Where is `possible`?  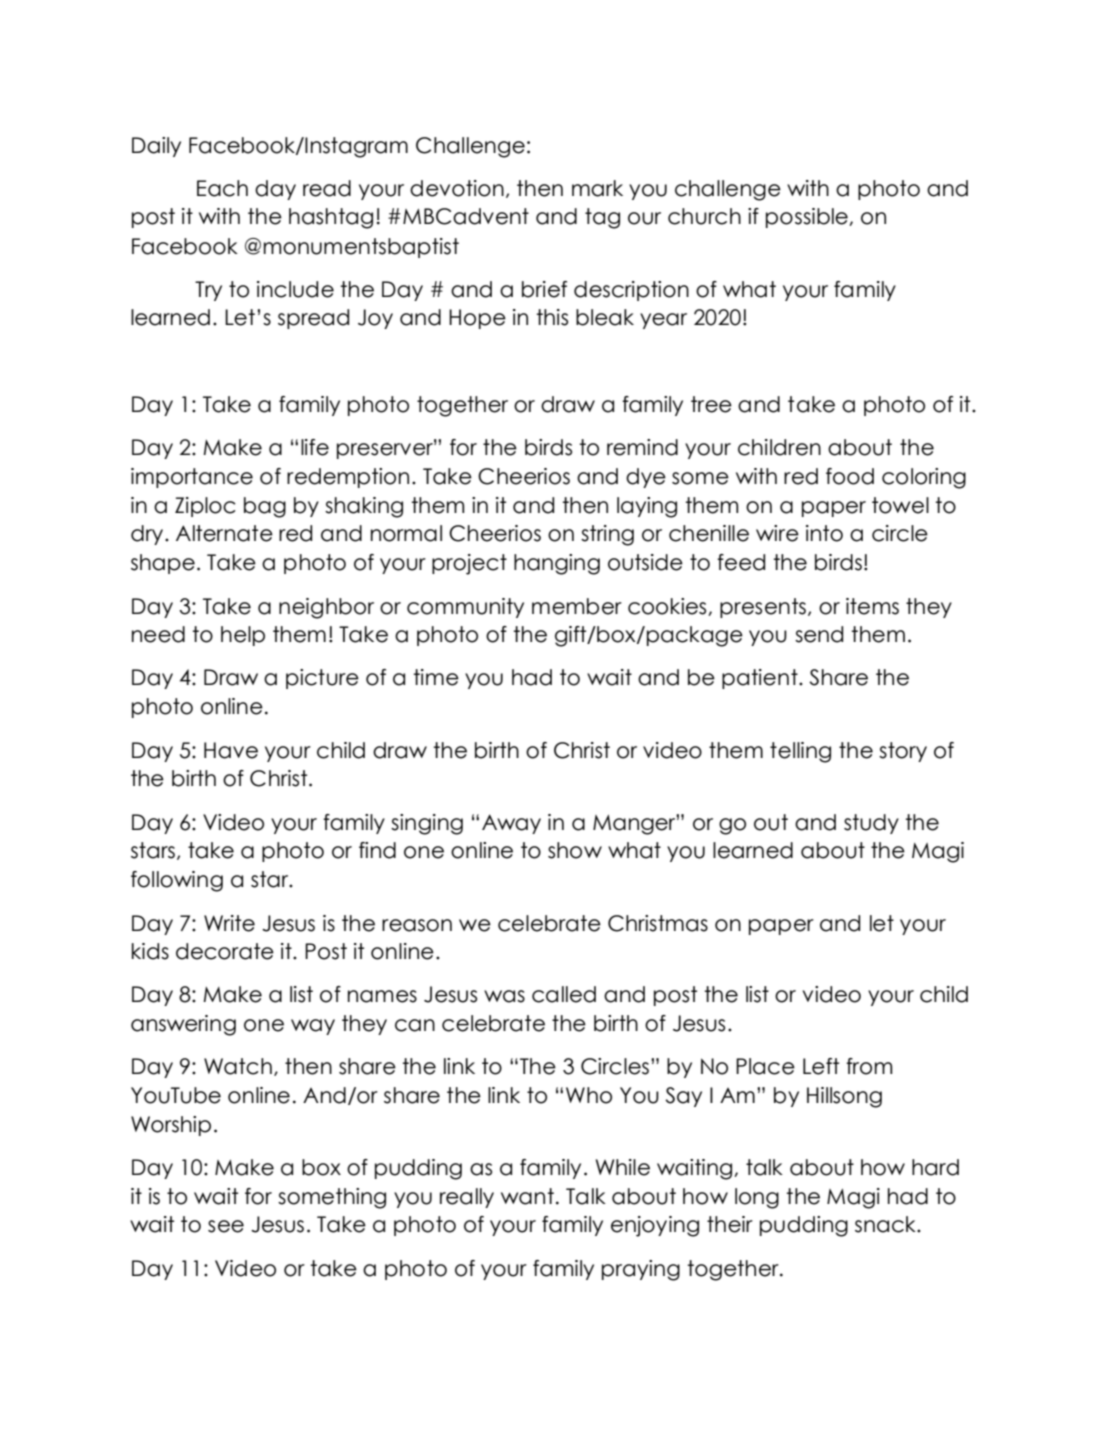
possible is located at coordinates (808, 218).
